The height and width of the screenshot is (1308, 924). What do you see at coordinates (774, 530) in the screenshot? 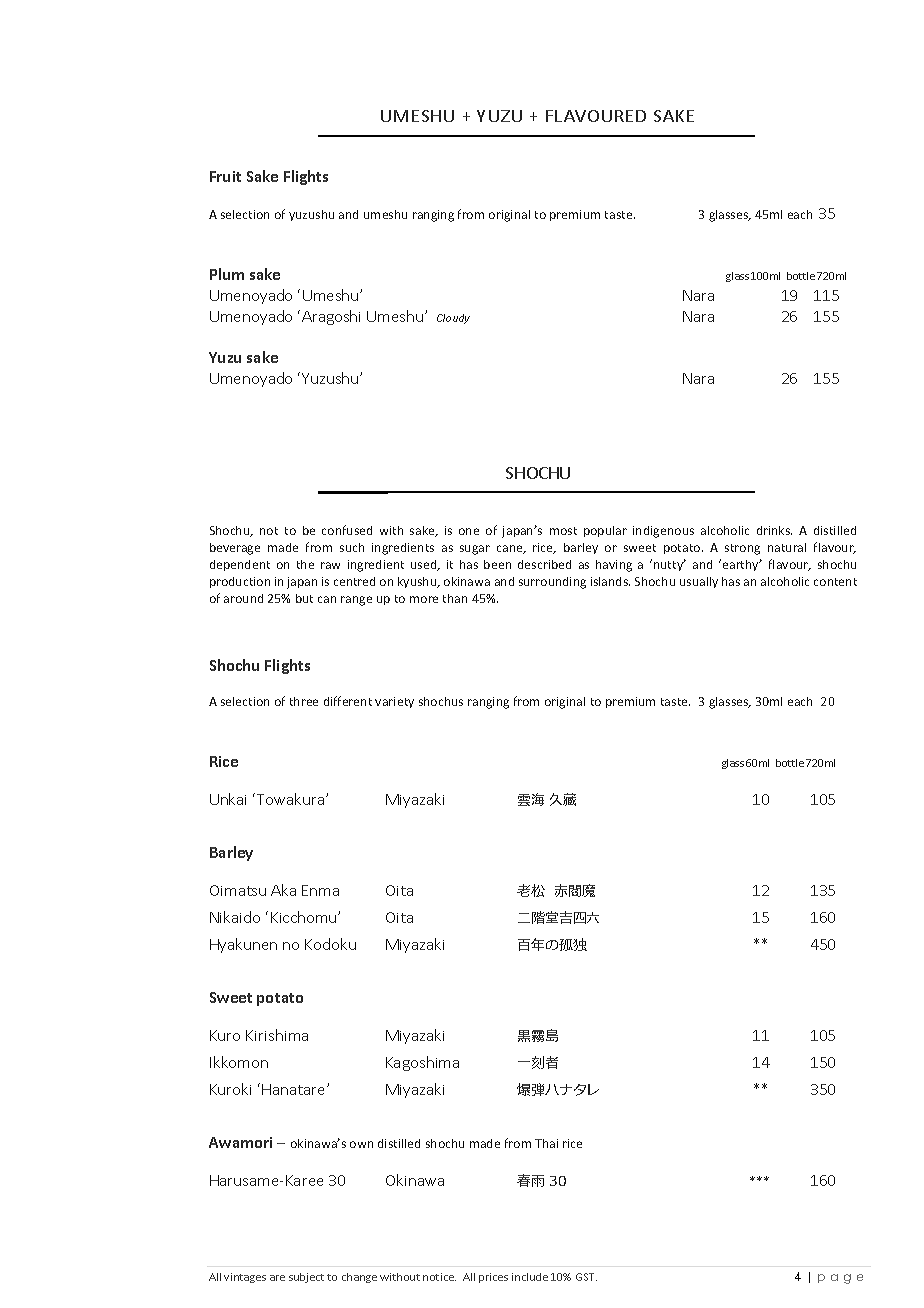
I see `drinks` at bounding box center [774, 530].
